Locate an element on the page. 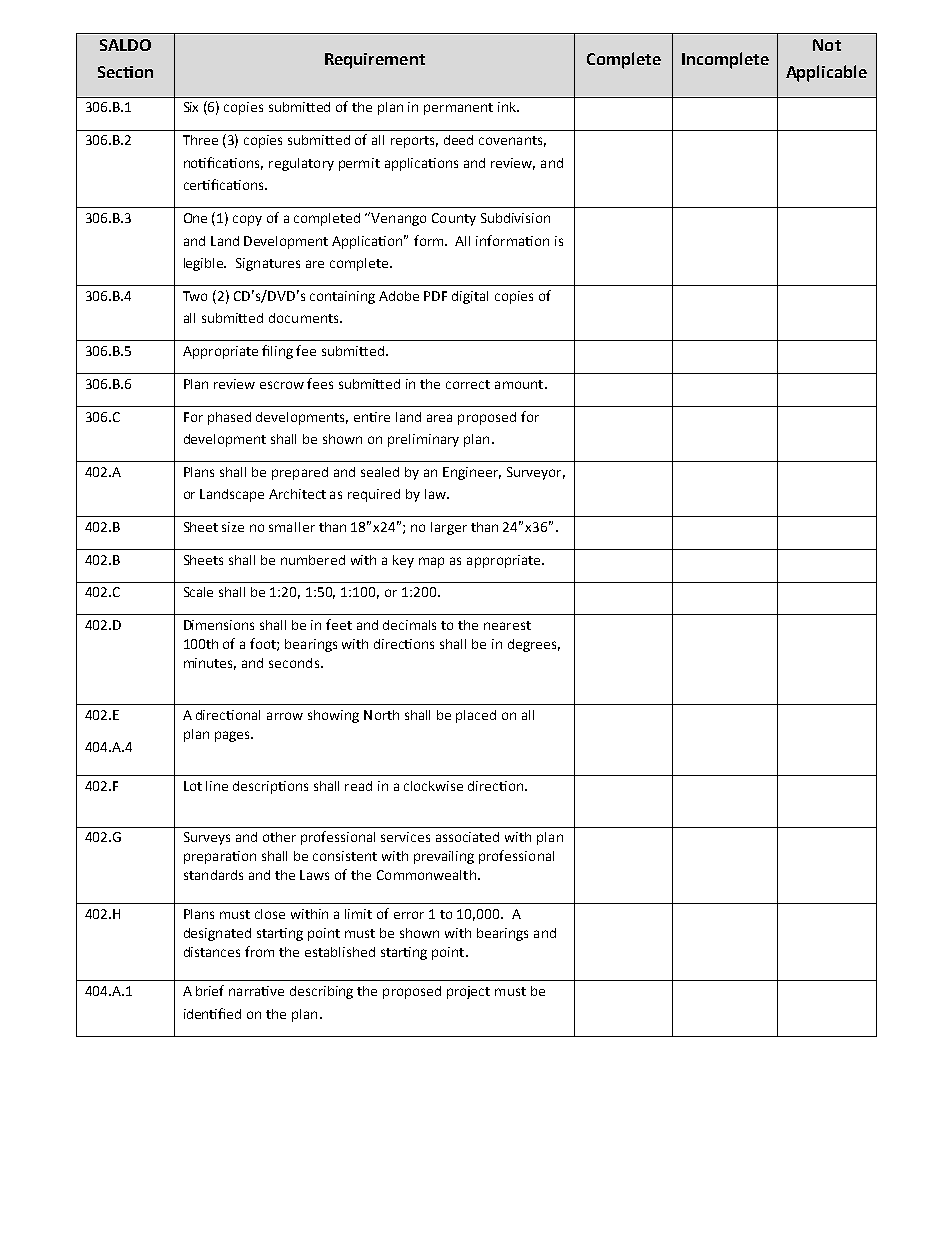 The image size is (952, 1233). error is located at coordinates (409, 915).
